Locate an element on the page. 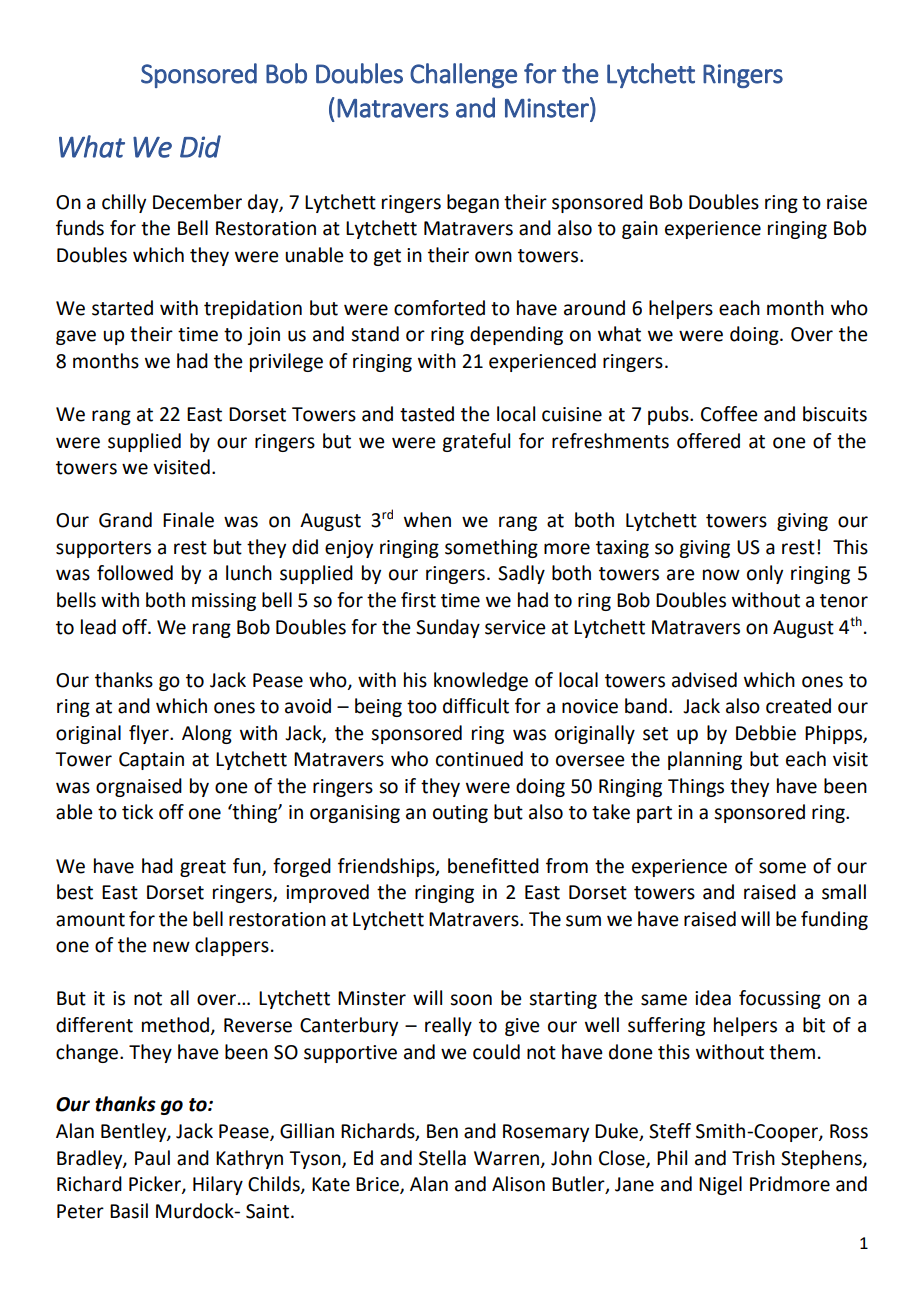 The image size is (924, 1308). tick is located at coordinates (137, 812).
